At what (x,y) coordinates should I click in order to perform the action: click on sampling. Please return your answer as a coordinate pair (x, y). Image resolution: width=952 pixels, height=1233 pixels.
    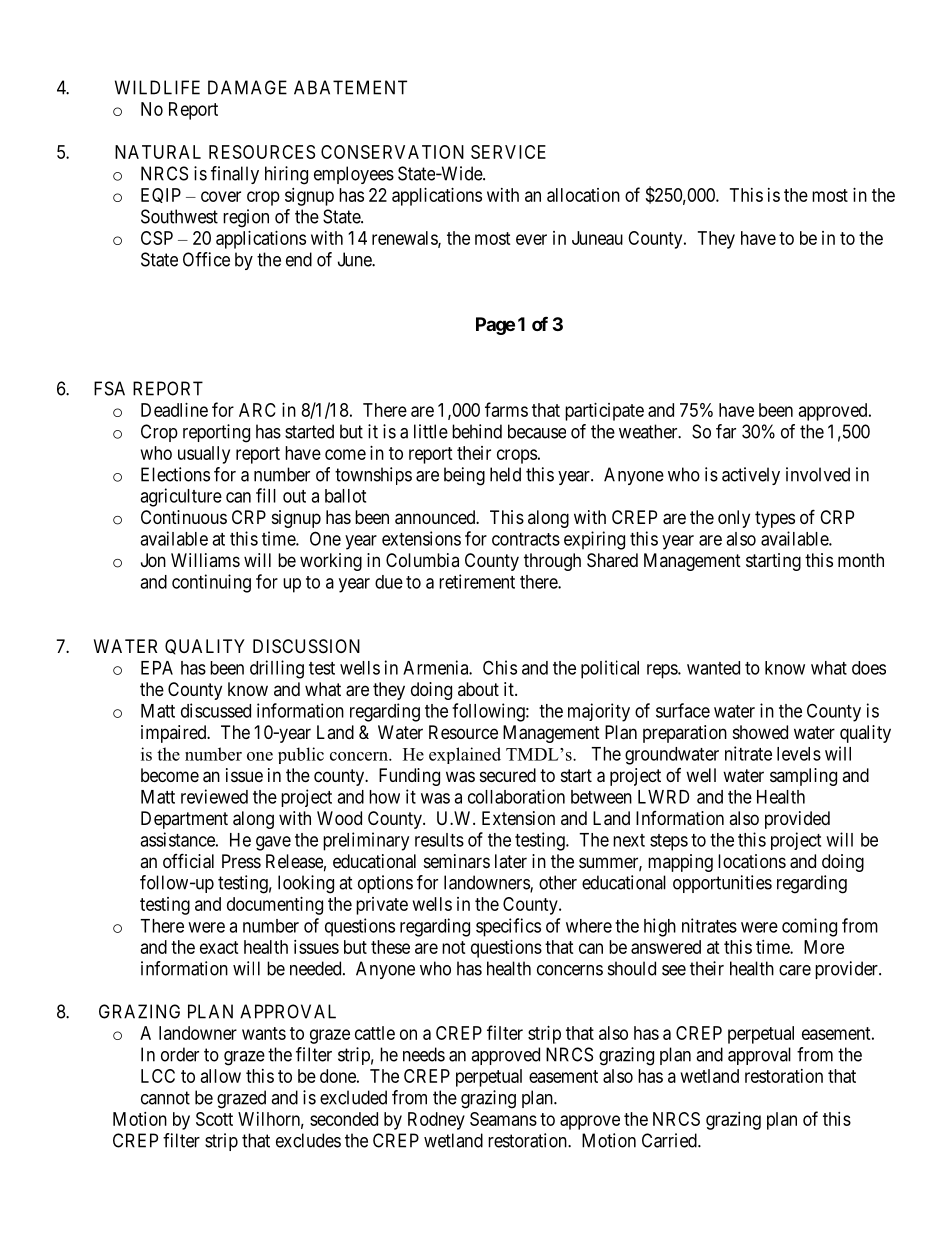
    Looking at the image, I should click on (803, 777).
